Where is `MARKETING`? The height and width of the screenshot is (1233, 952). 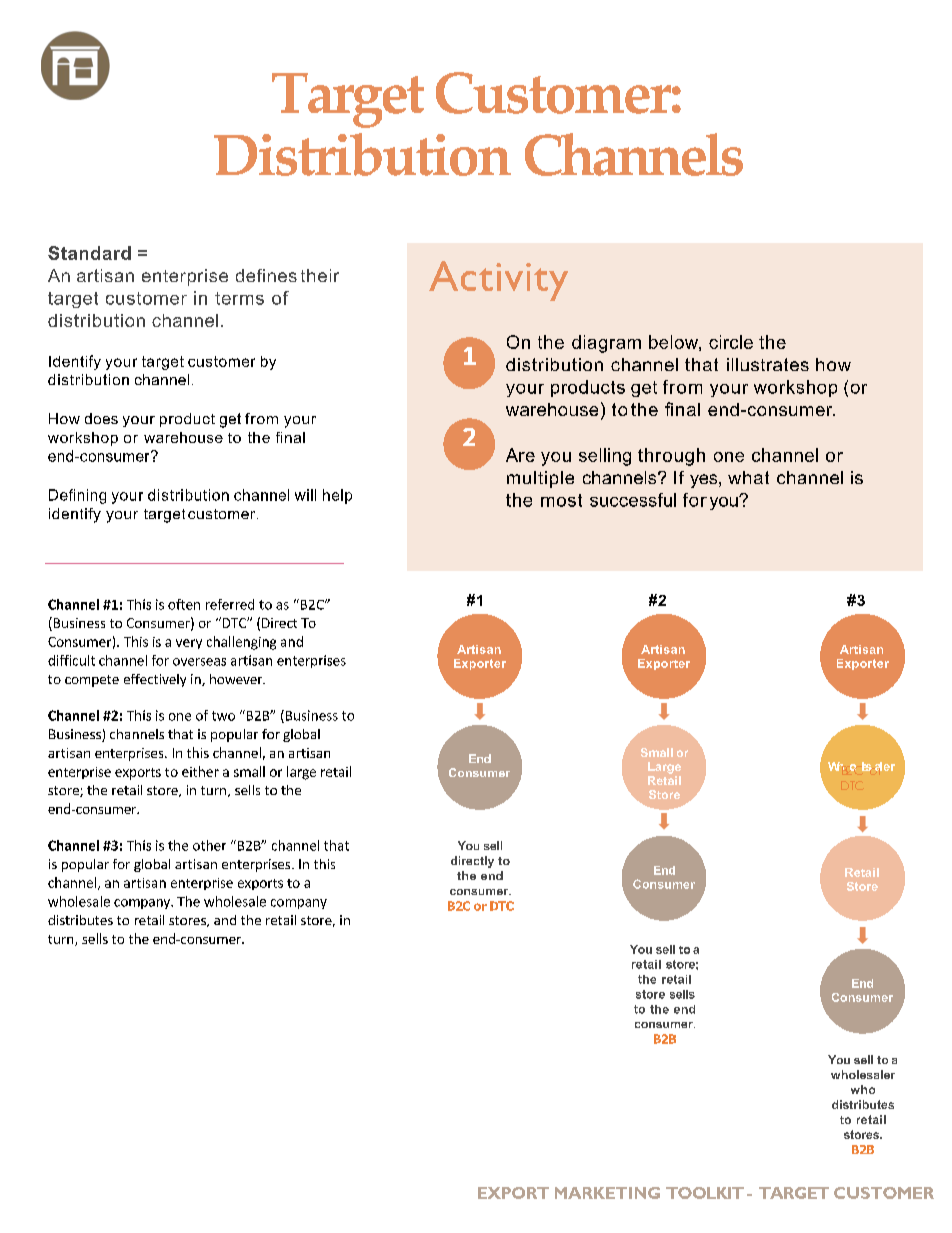 MARKETING is located at coordinates (607, 1193).
